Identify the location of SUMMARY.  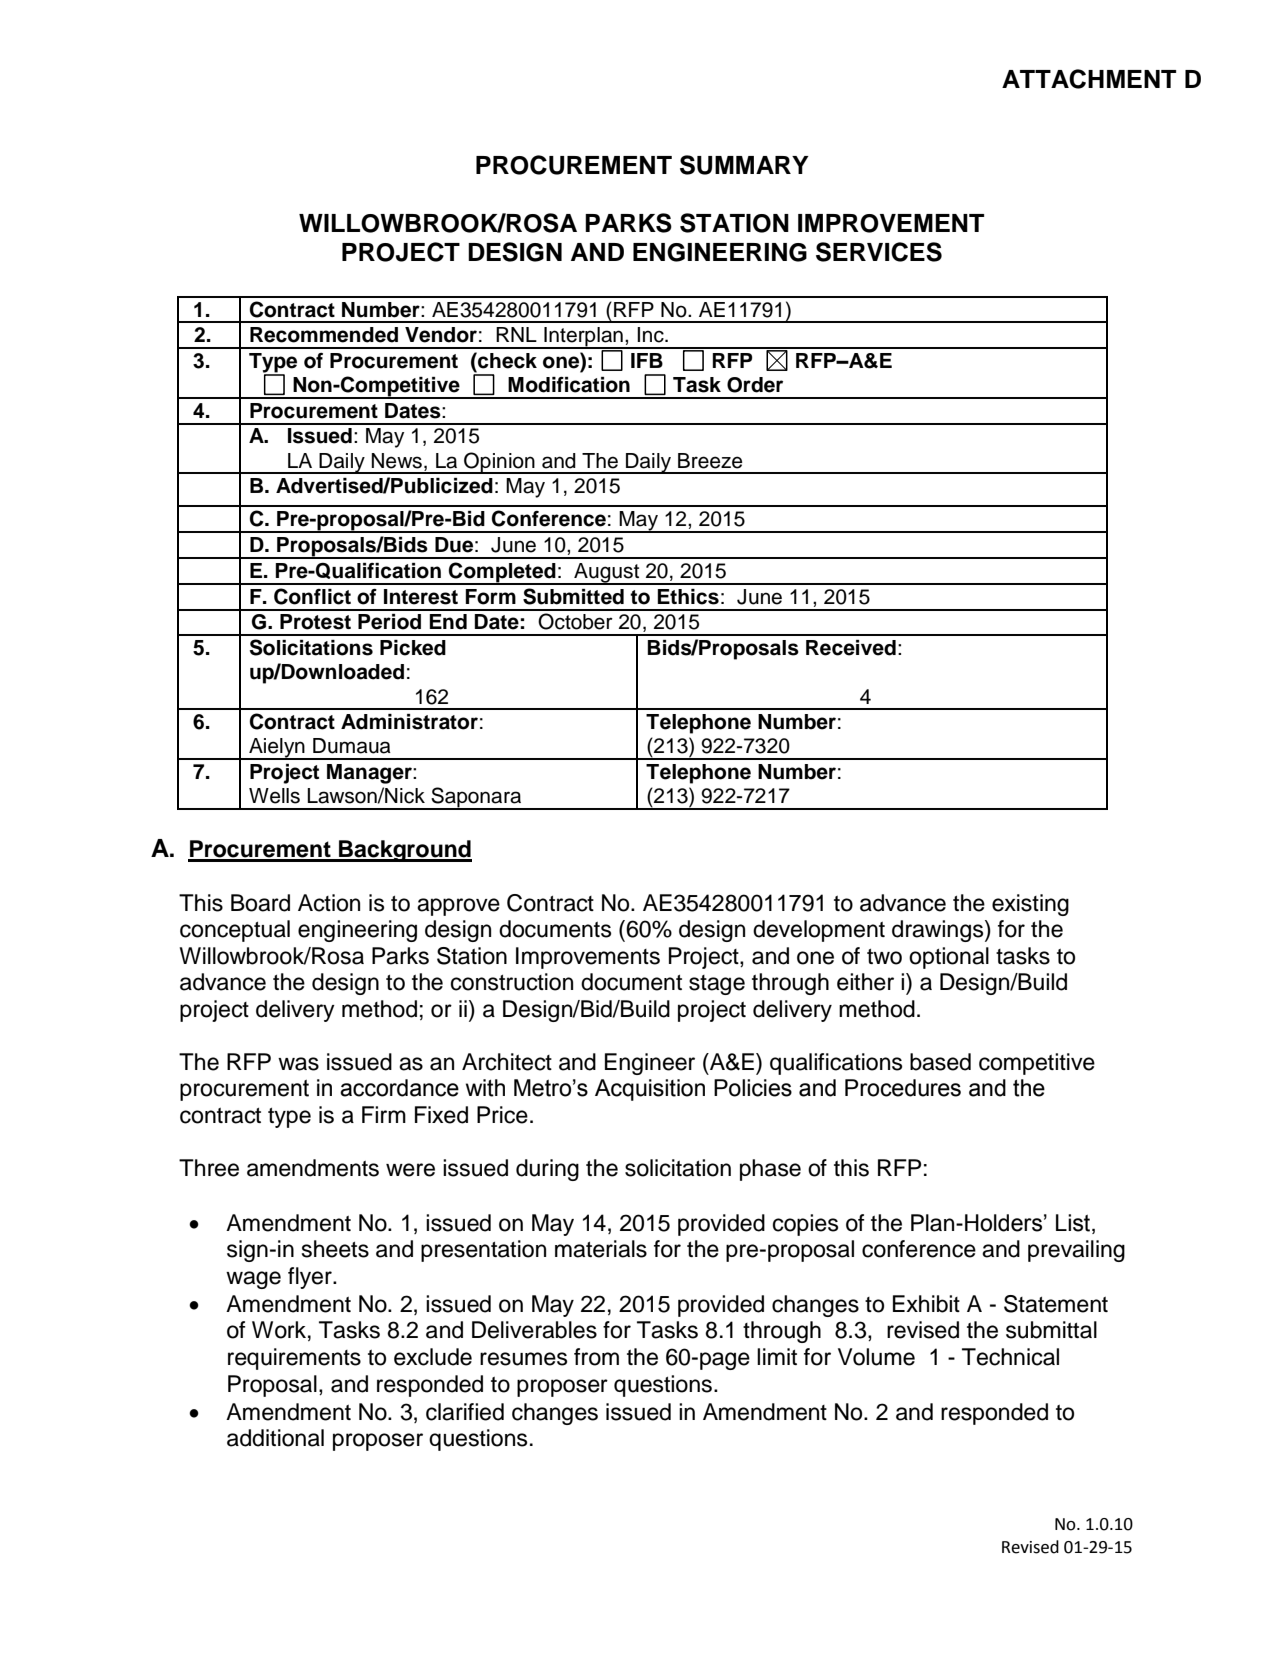
(744, 165).
